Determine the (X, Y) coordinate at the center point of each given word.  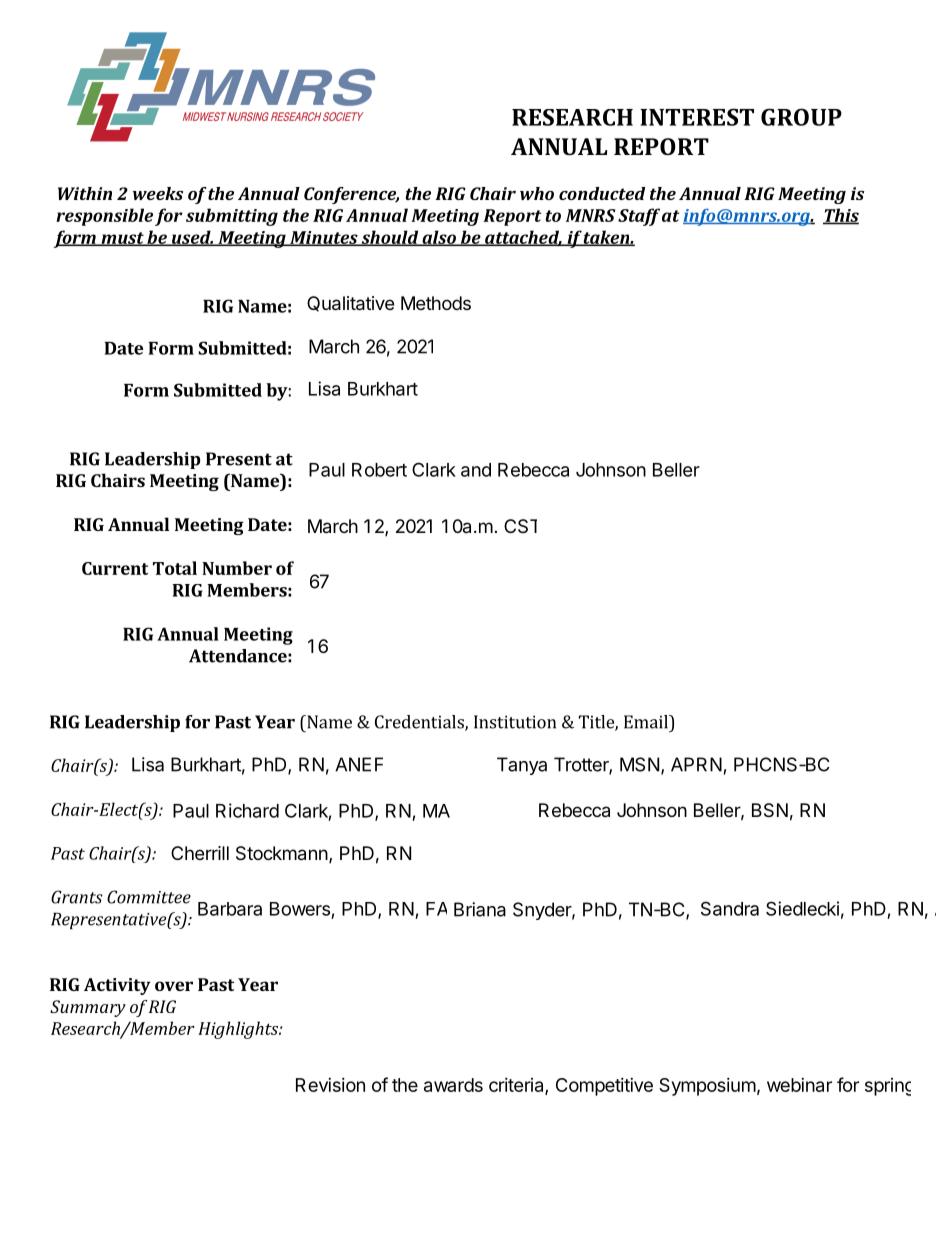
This (841, 216)
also (439, 238)
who (537, 193)
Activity (117, 986)
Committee (149, 897)
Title (597, 723)
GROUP (801, 117)
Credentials (420, 723)
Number (237, 568)
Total (175, 568)
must (122, 239)
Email (647, 722)
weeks (158, 193)
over (174, 986)
